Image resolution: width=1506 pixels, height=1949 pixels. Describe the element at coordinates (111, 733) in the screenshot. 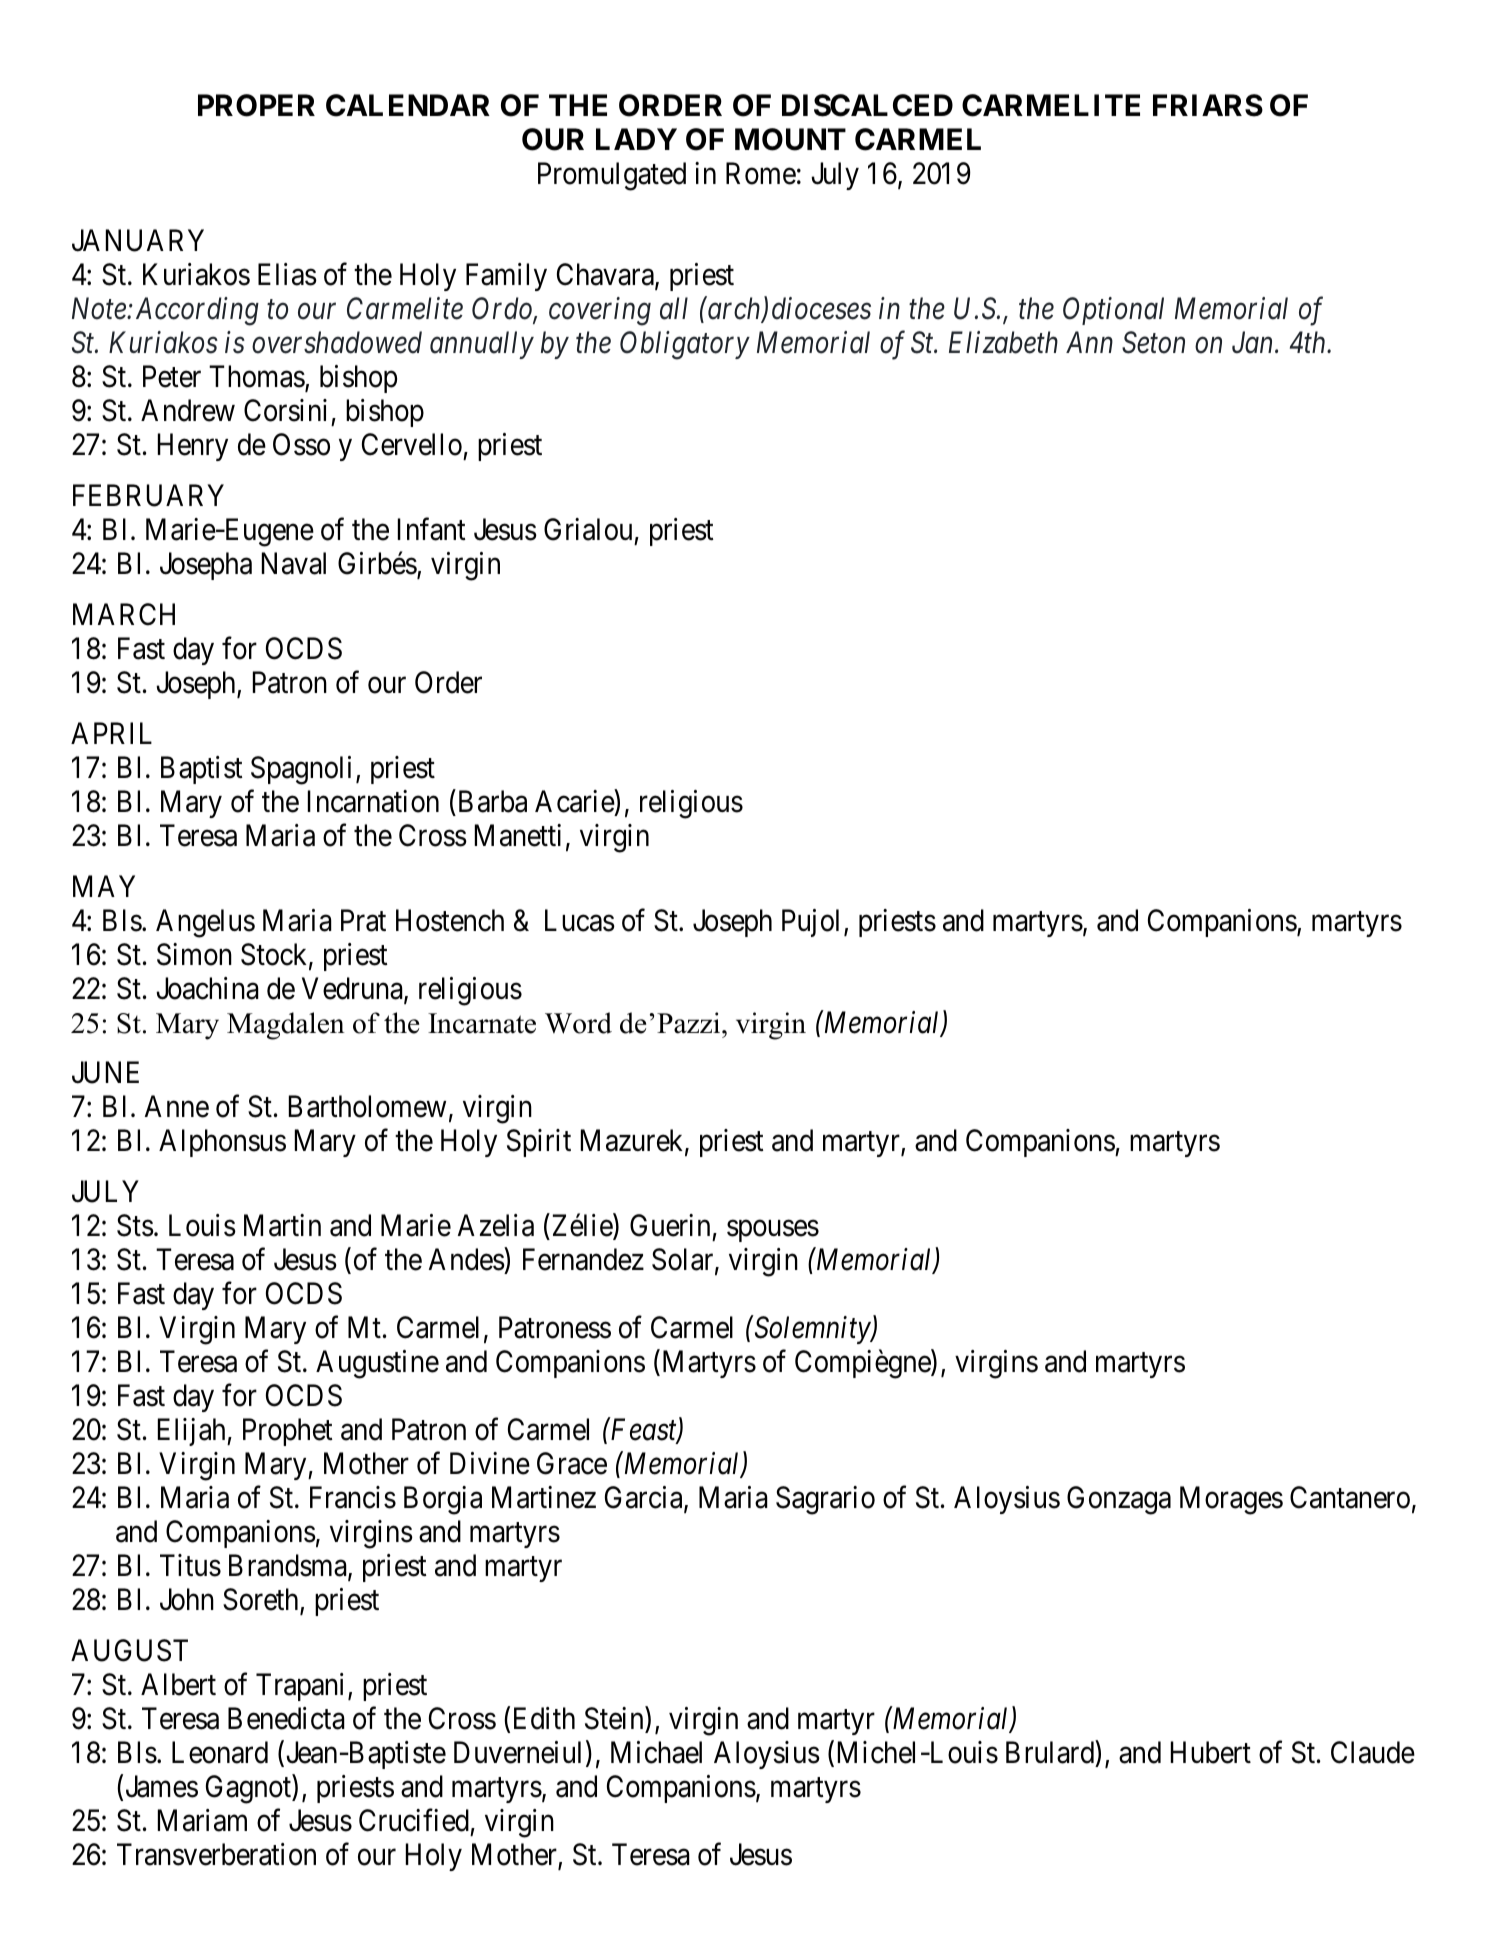

I see `APRIL` at that location.
